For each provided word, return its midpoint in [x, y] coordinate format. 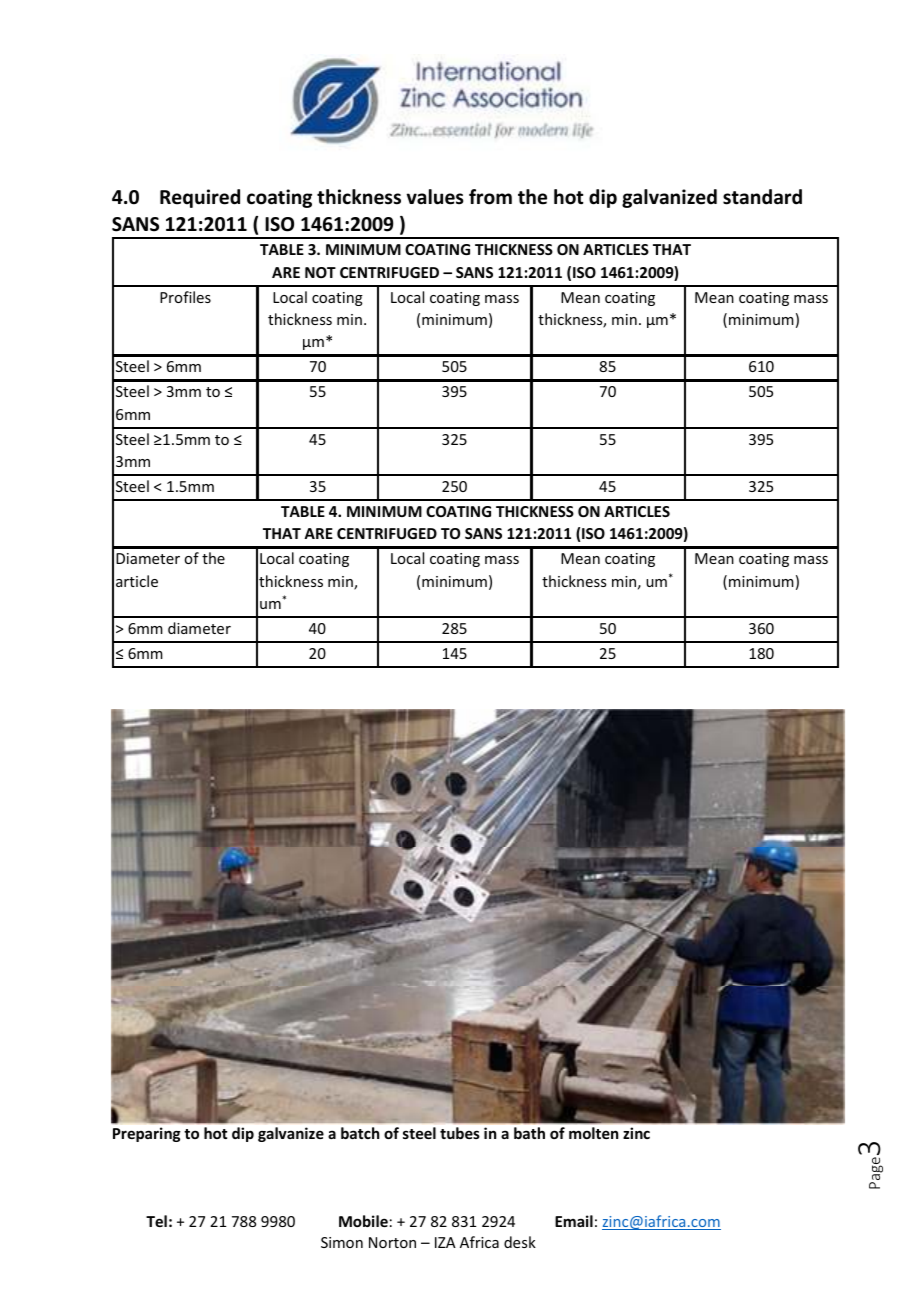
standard [762, 197]
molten [593, 1133]
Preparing [147, 1134]
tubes [460, 1133]
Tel [156, 1221]
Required [200, 198]
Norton [392, 1242]
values [435, 197]
